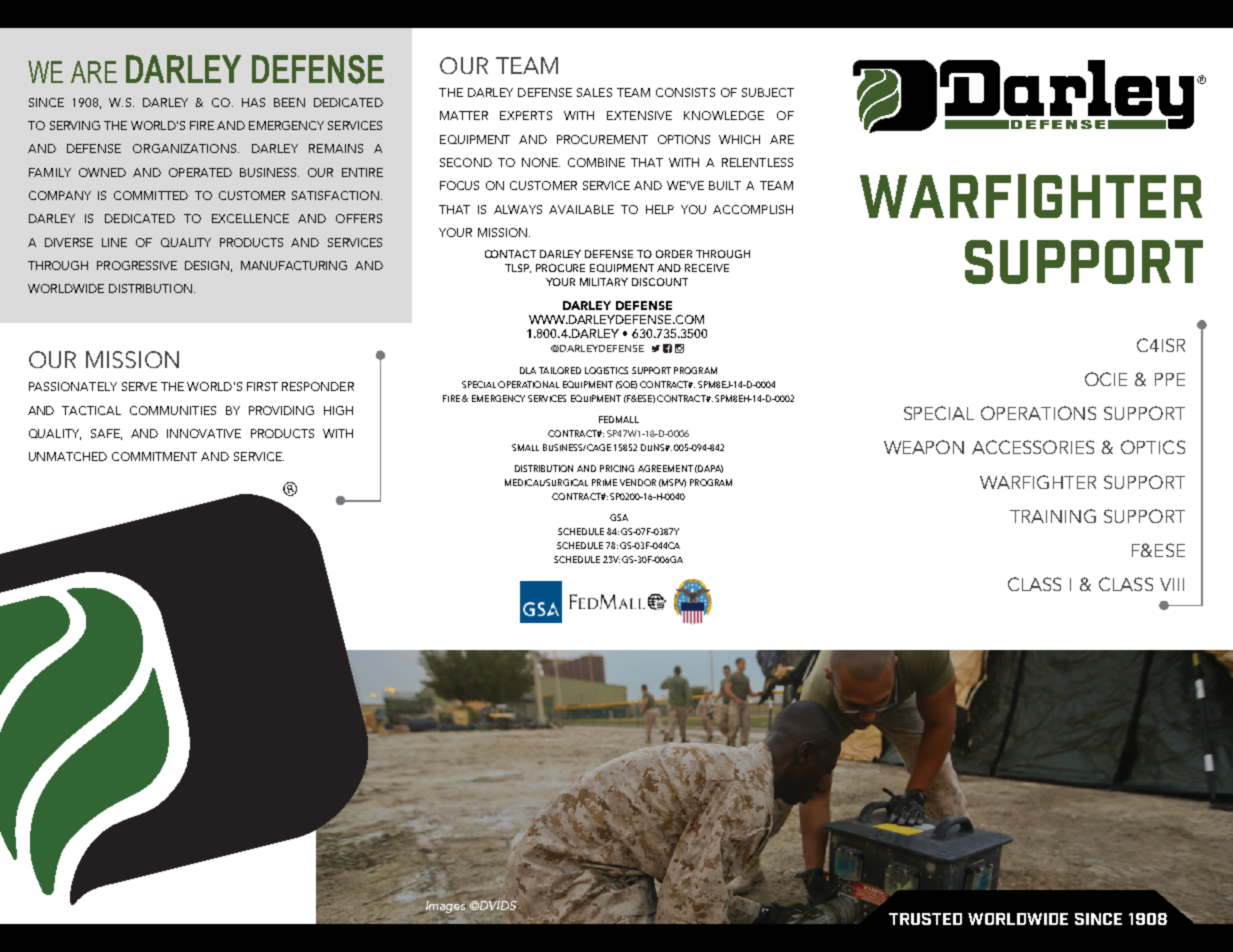 The width and height of the screenshot is (1233, 952). Describe the element at coordinates (619, 517) in the screenshot. I see `GSA` at that location.
